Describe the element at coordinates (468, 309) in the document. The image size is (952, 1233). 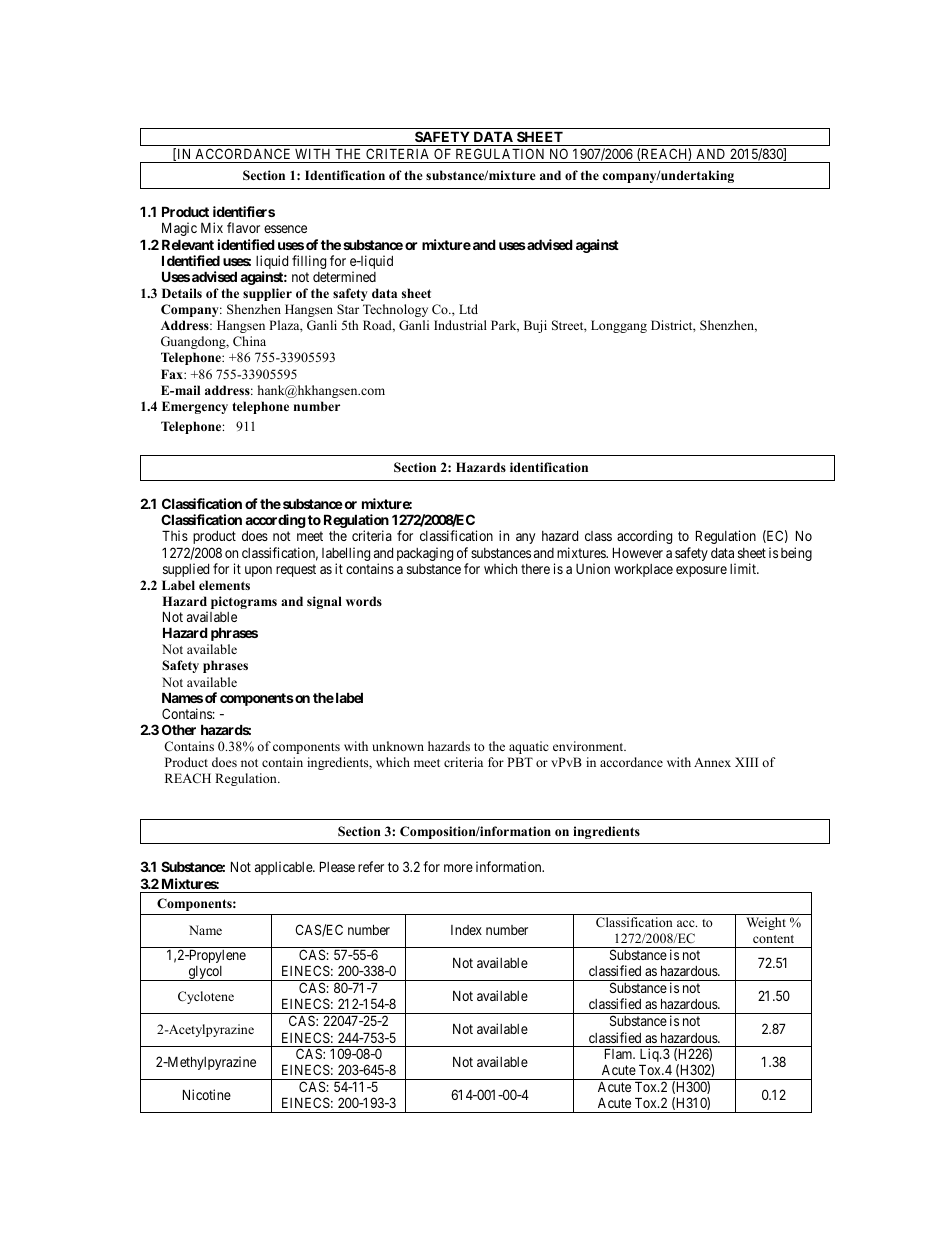
I see `Ltd` at that location.
